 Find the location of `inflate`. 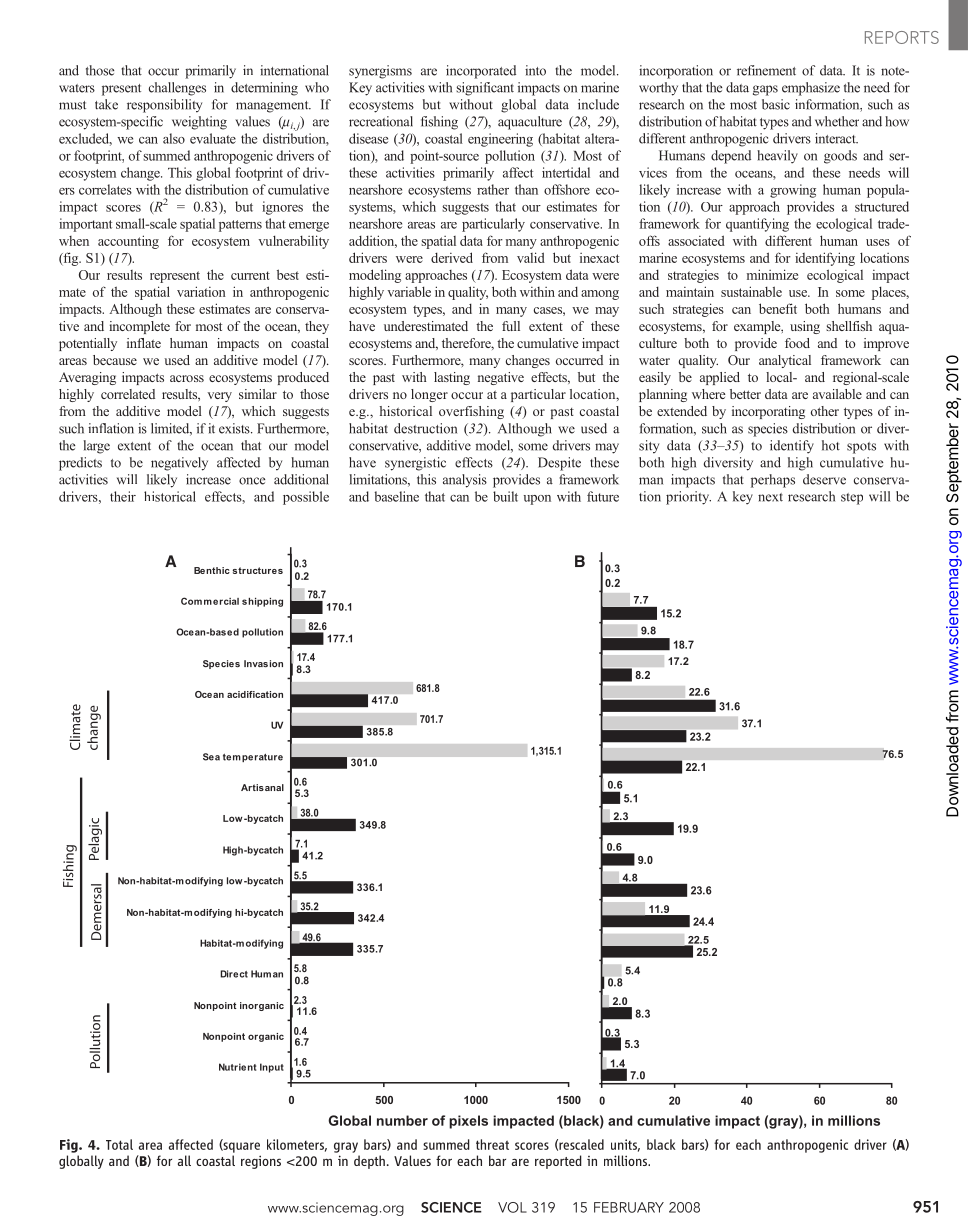

inflate is located at coordinates (144, 343).
